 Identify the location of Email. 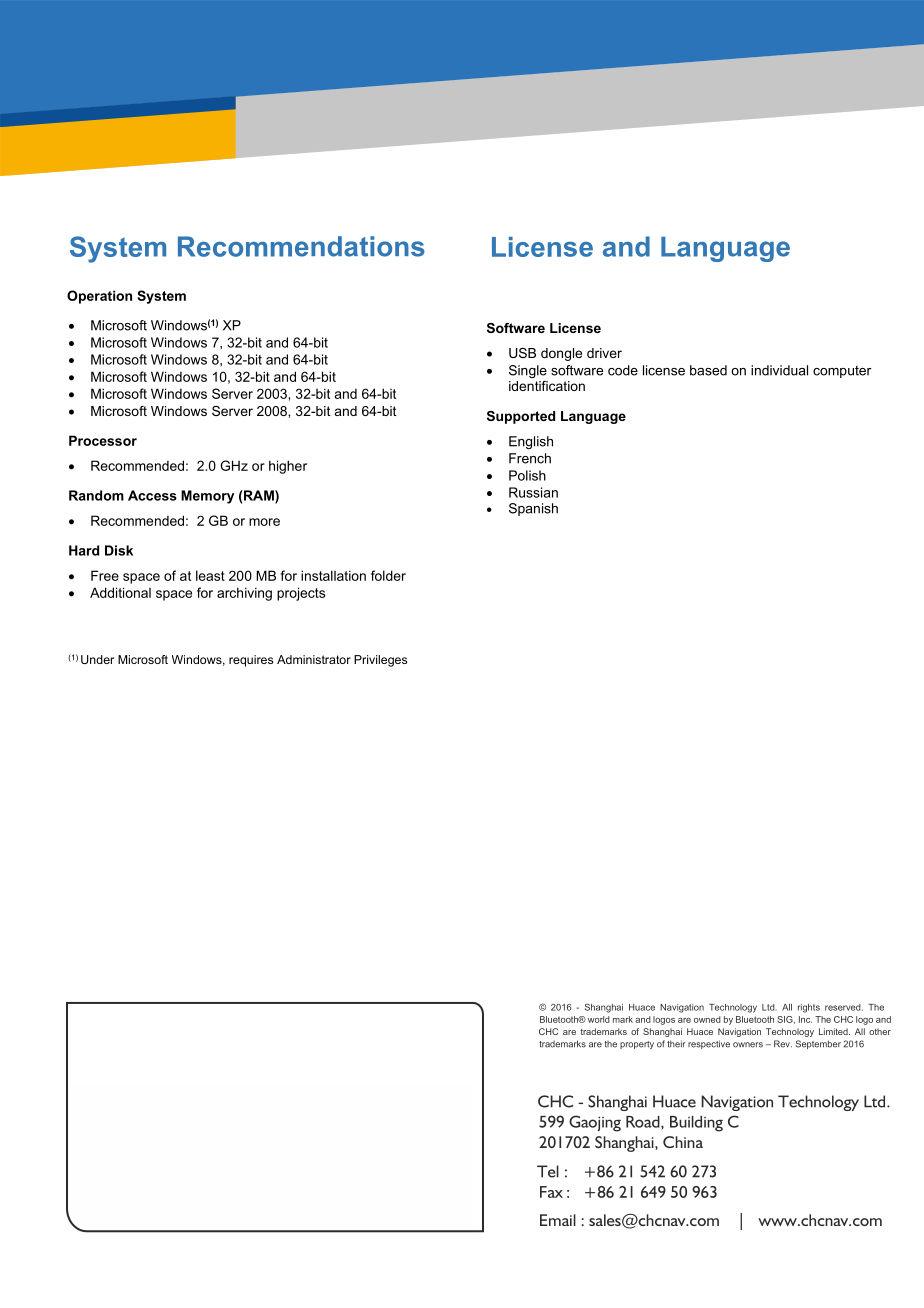
(558, 1220).
